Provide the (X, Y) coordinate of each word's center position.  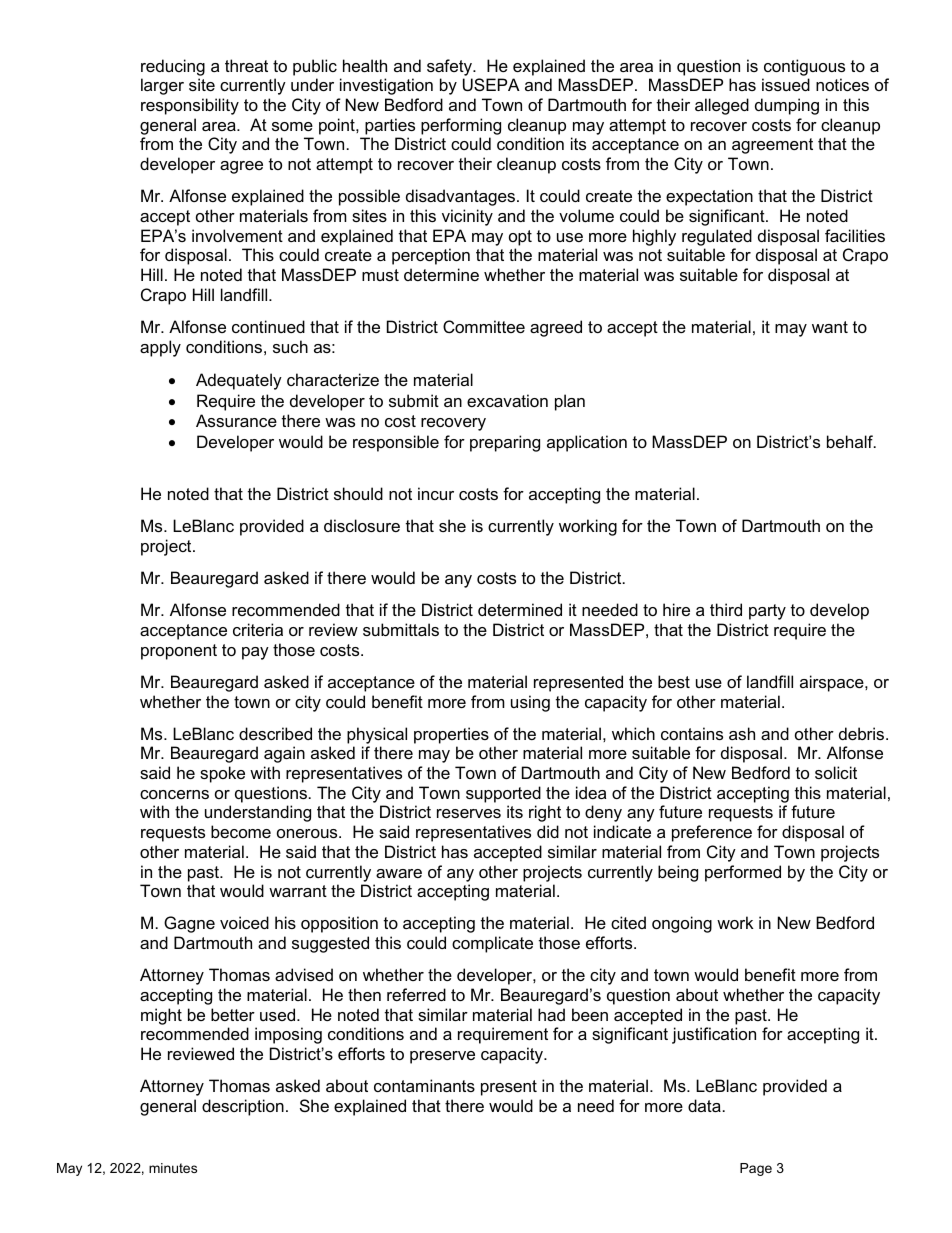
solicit (836, 772)
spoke (222, 774)
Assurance (236, 420)
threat (246, 65)
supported (503, 794)
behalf (851, 441)
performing (461, 126)
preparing (505, 443)
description (243, 1107)
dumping (787, 106)
